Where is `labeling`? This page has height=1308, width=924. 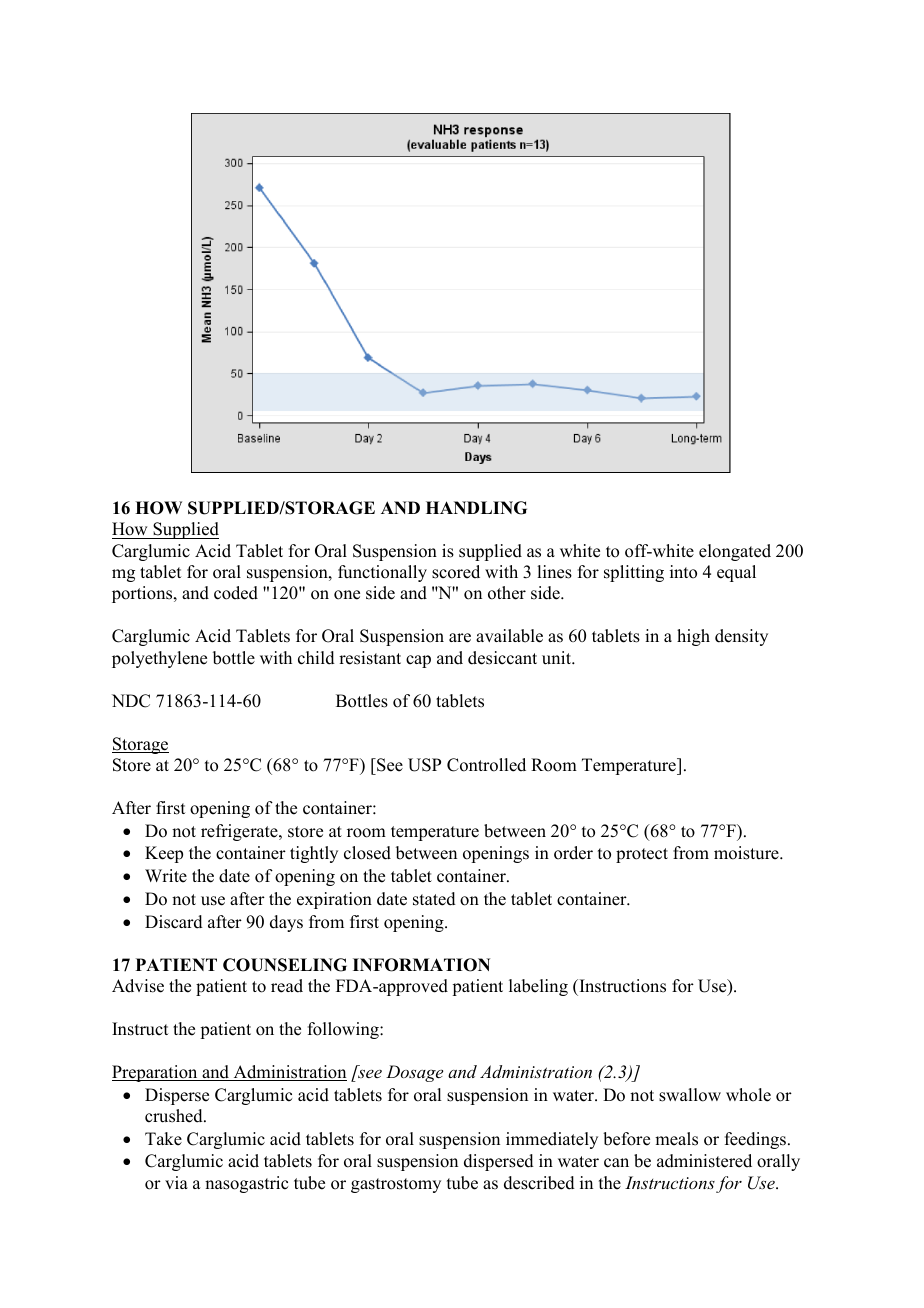 labeling is located at coordinates (538, 987).
